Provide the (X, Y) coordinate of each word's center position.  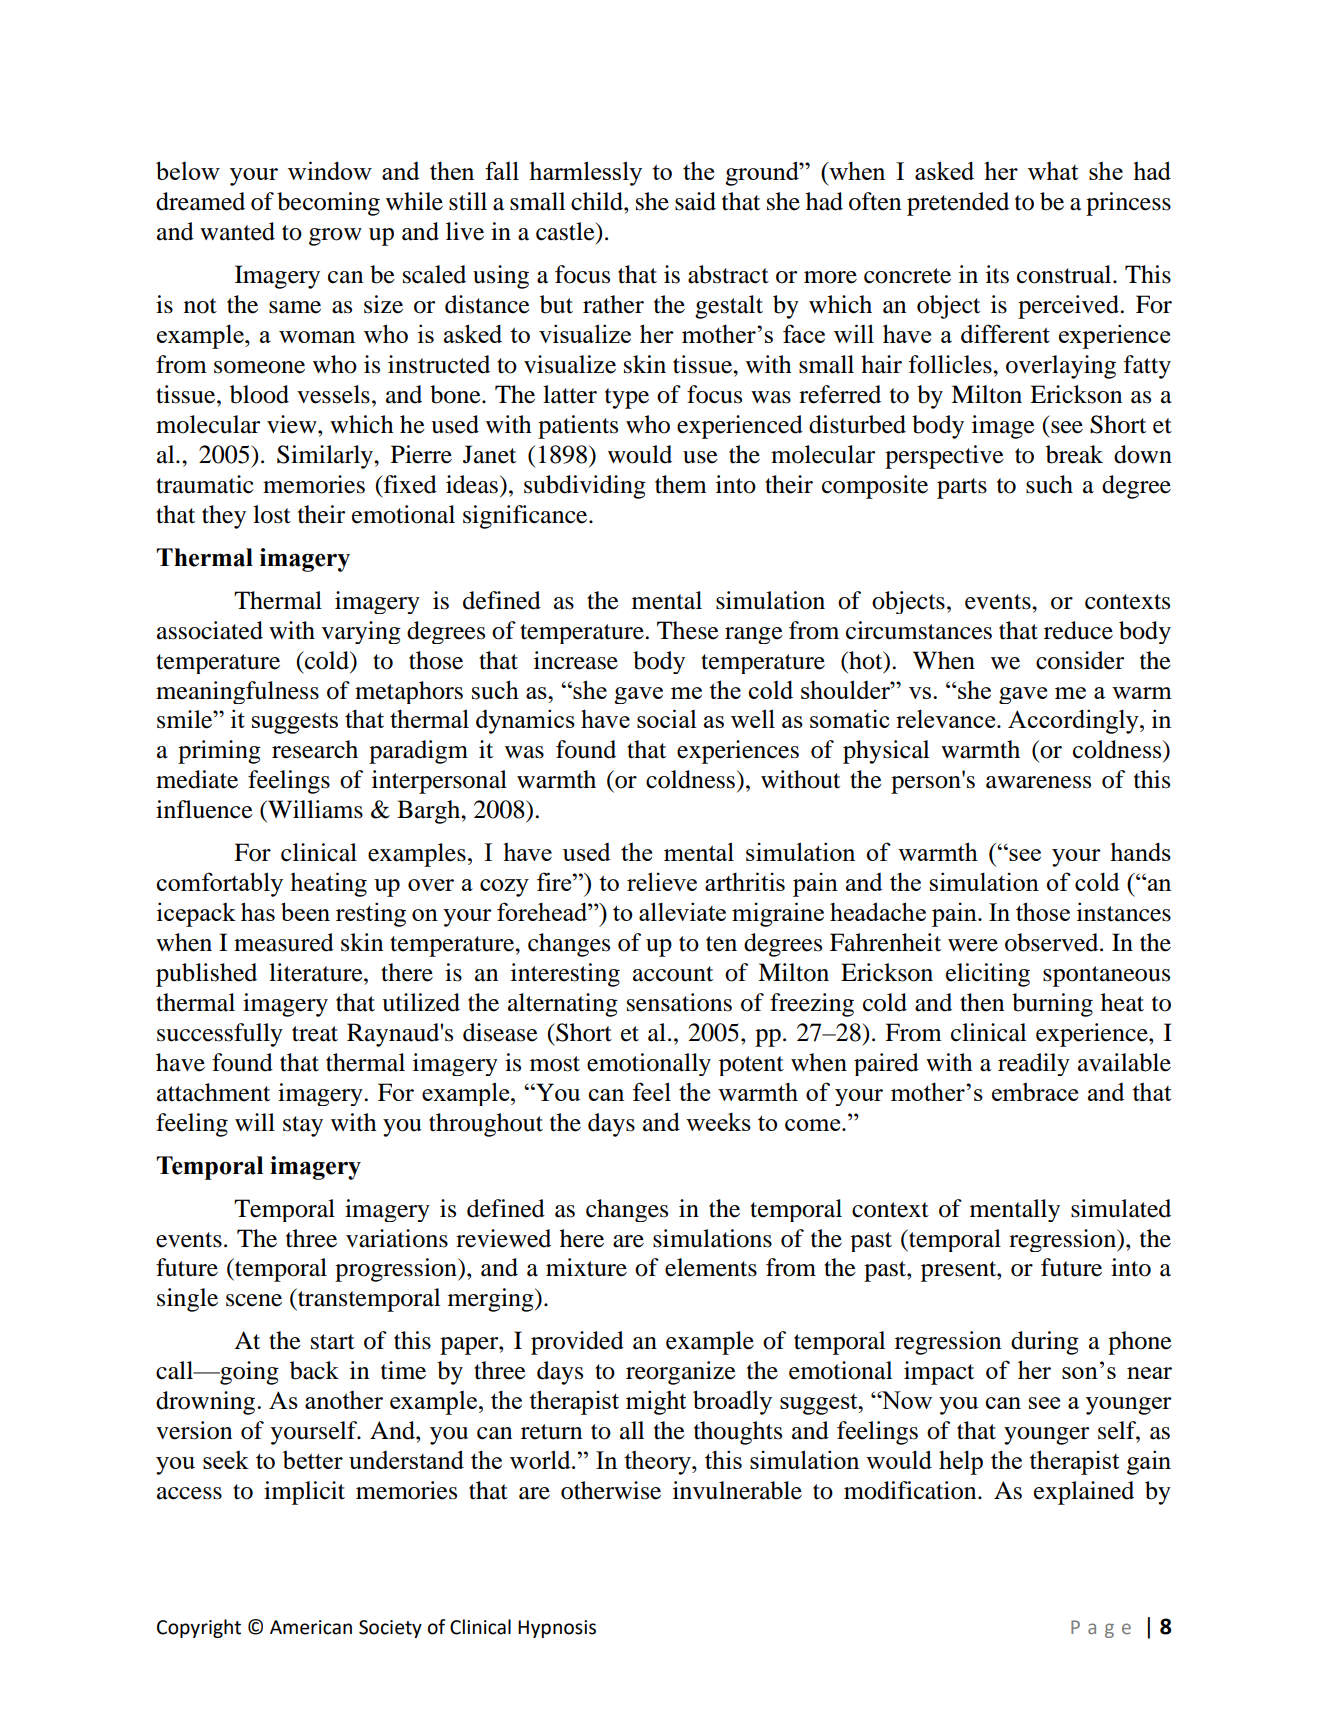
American (311, 1627)
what (1053, 171)
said (695, 201)
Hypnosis (557, 1629)
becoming (328, 204)
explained (1084, 1493)
